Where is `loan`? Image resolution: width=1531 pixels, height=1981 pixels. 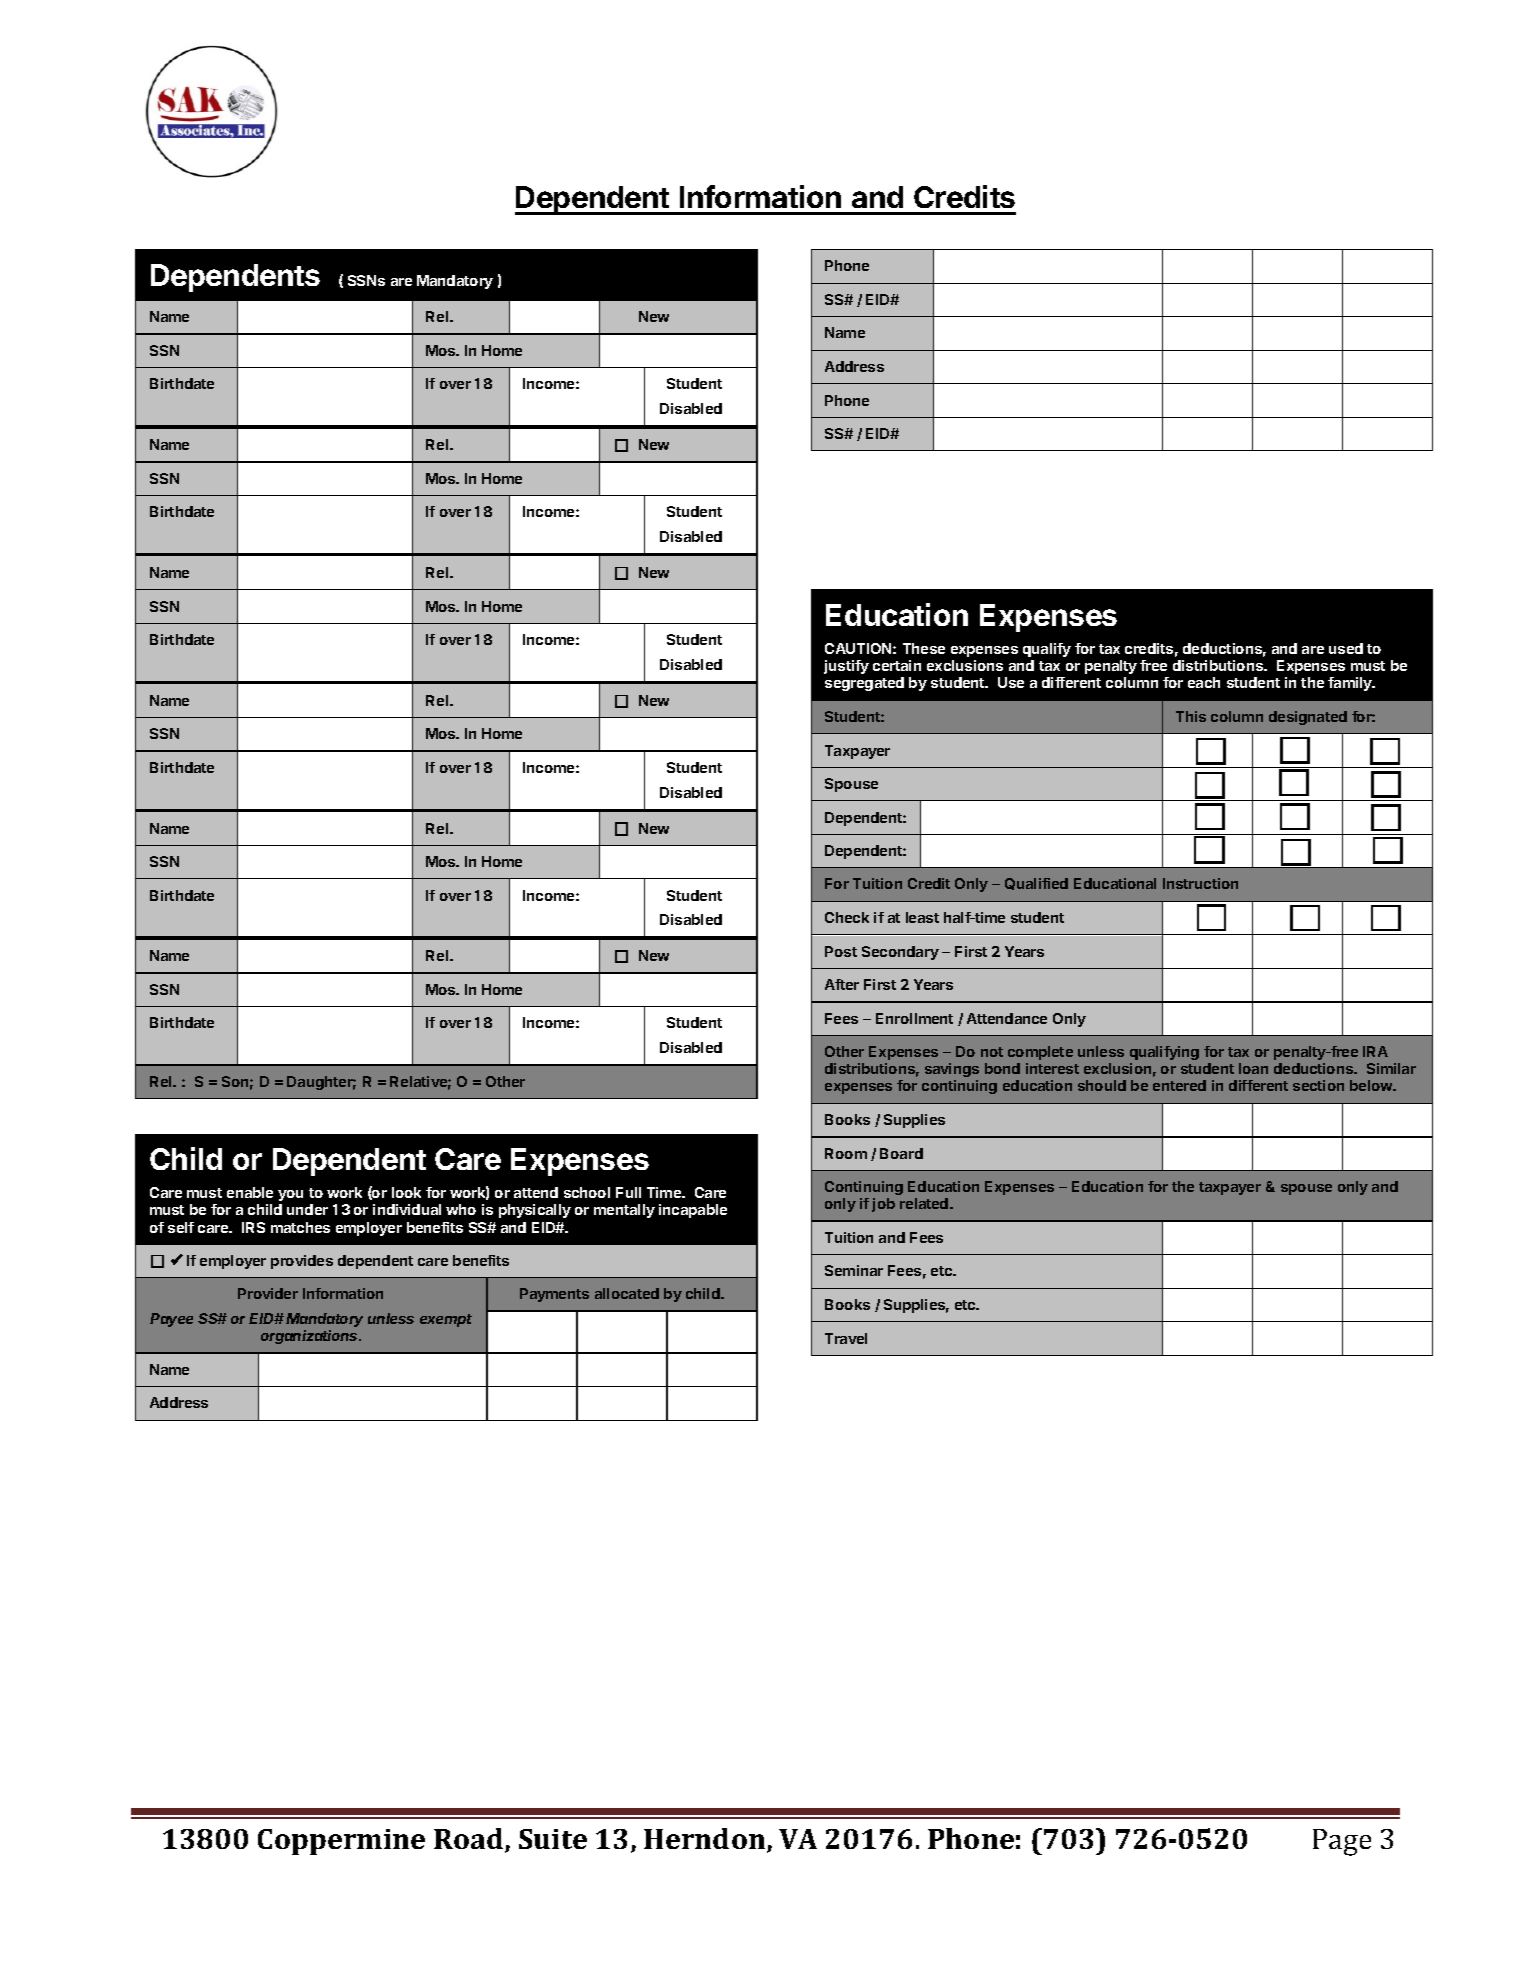 loan is located at coordinates (1253, 1068).
